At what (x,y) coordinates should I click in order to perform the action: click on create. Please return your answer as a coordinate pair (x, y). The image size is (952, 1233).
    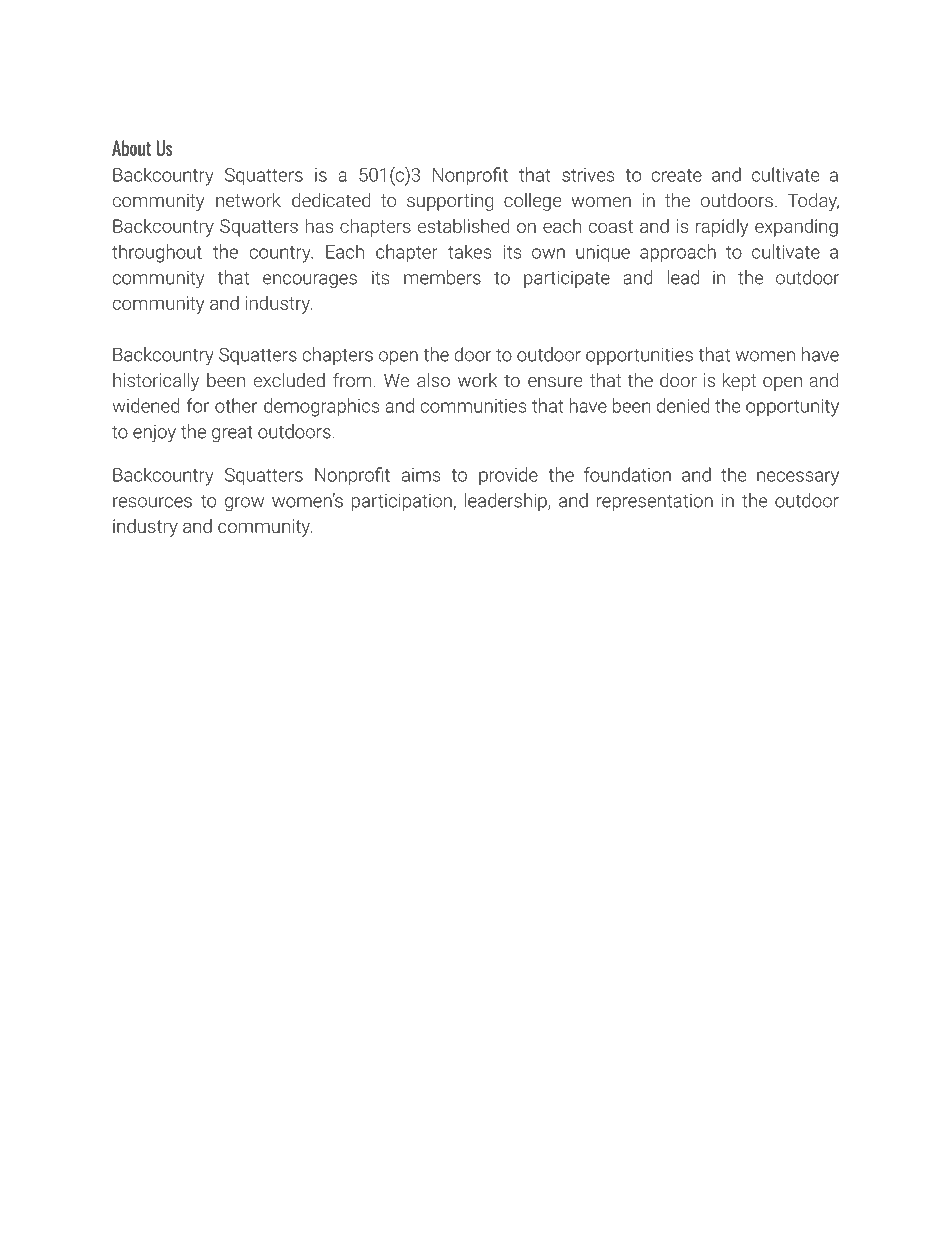
    Looking at the image, I should click on (677, 175).
